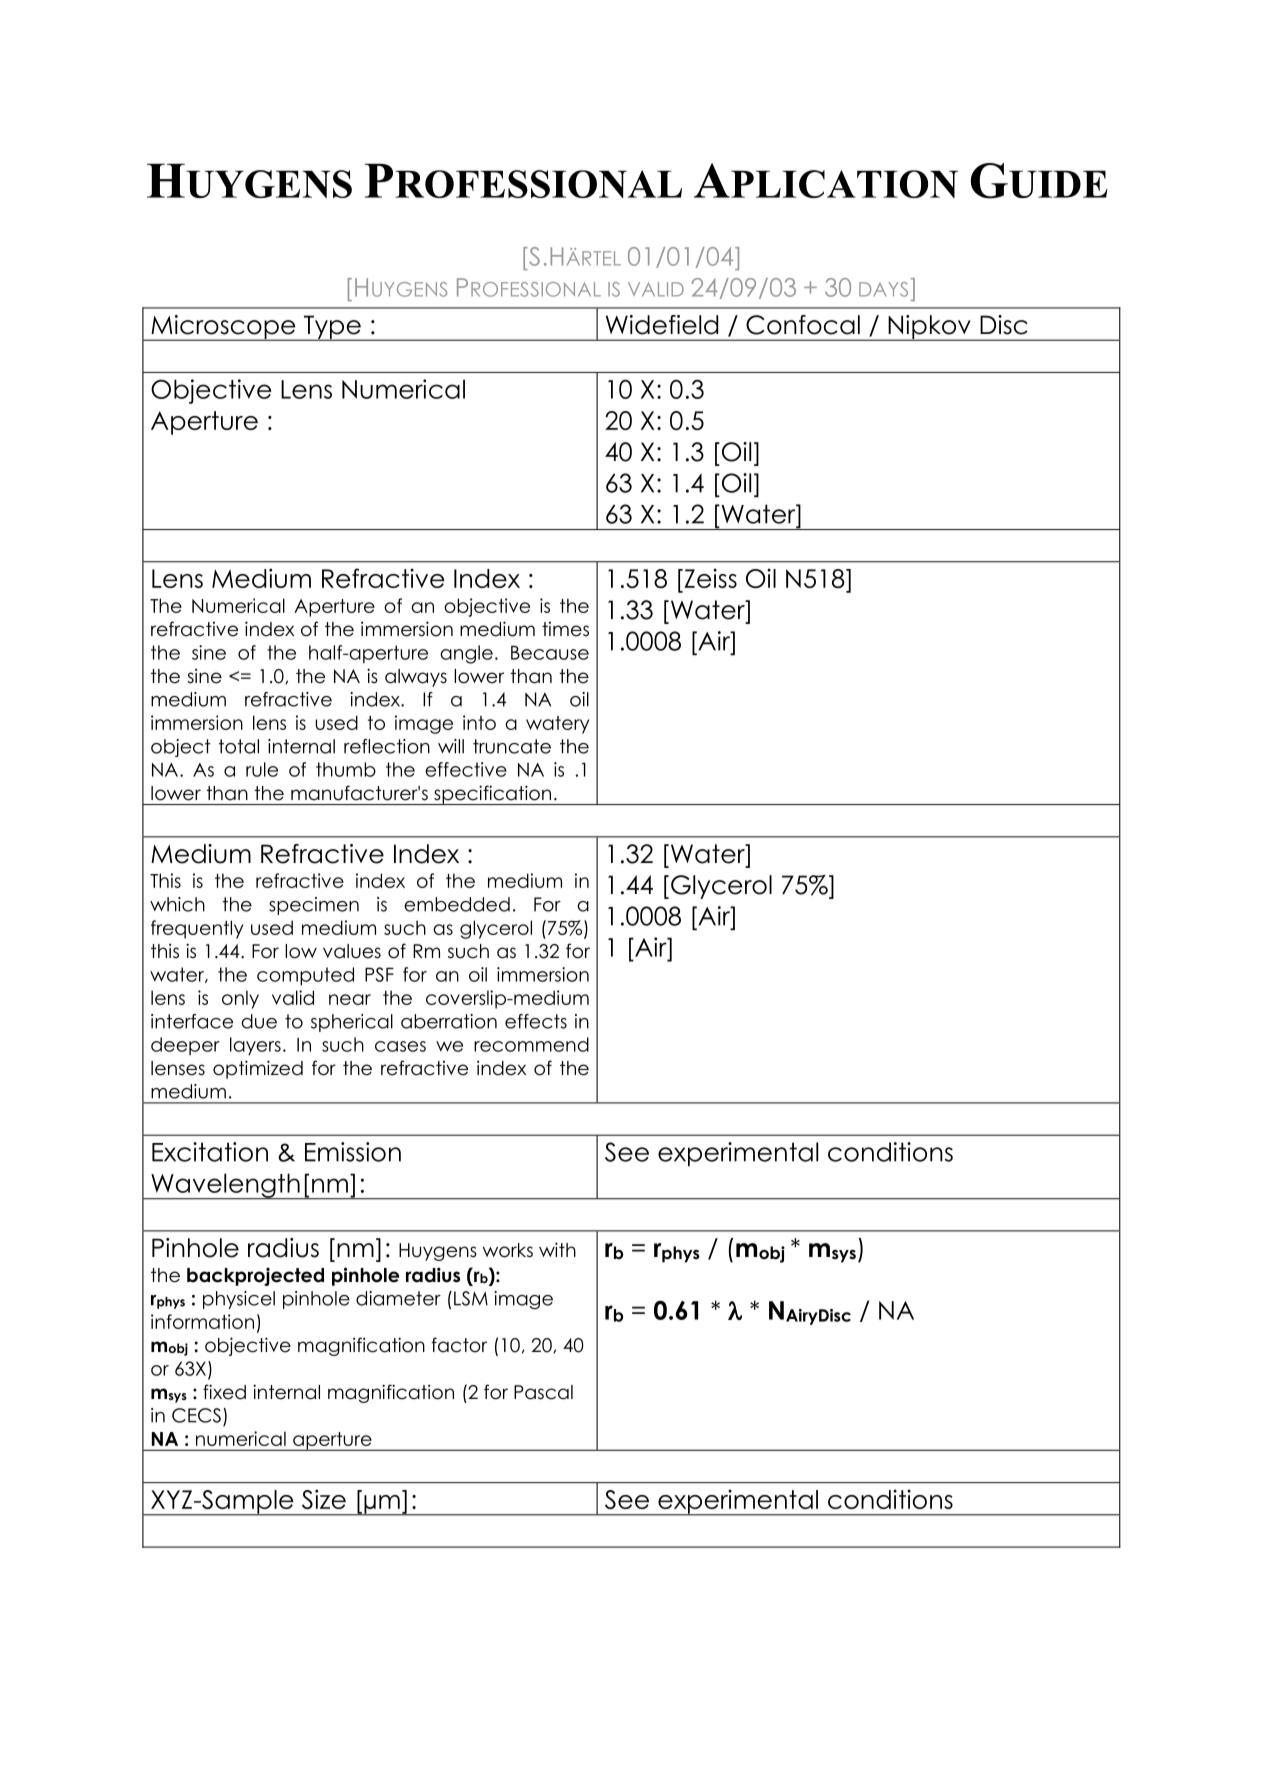 The width and height of the image is (1262, 1785). What do you see at coordinates (332, 328) in the image?
I see `Type` at bounding box center [332, 328].
